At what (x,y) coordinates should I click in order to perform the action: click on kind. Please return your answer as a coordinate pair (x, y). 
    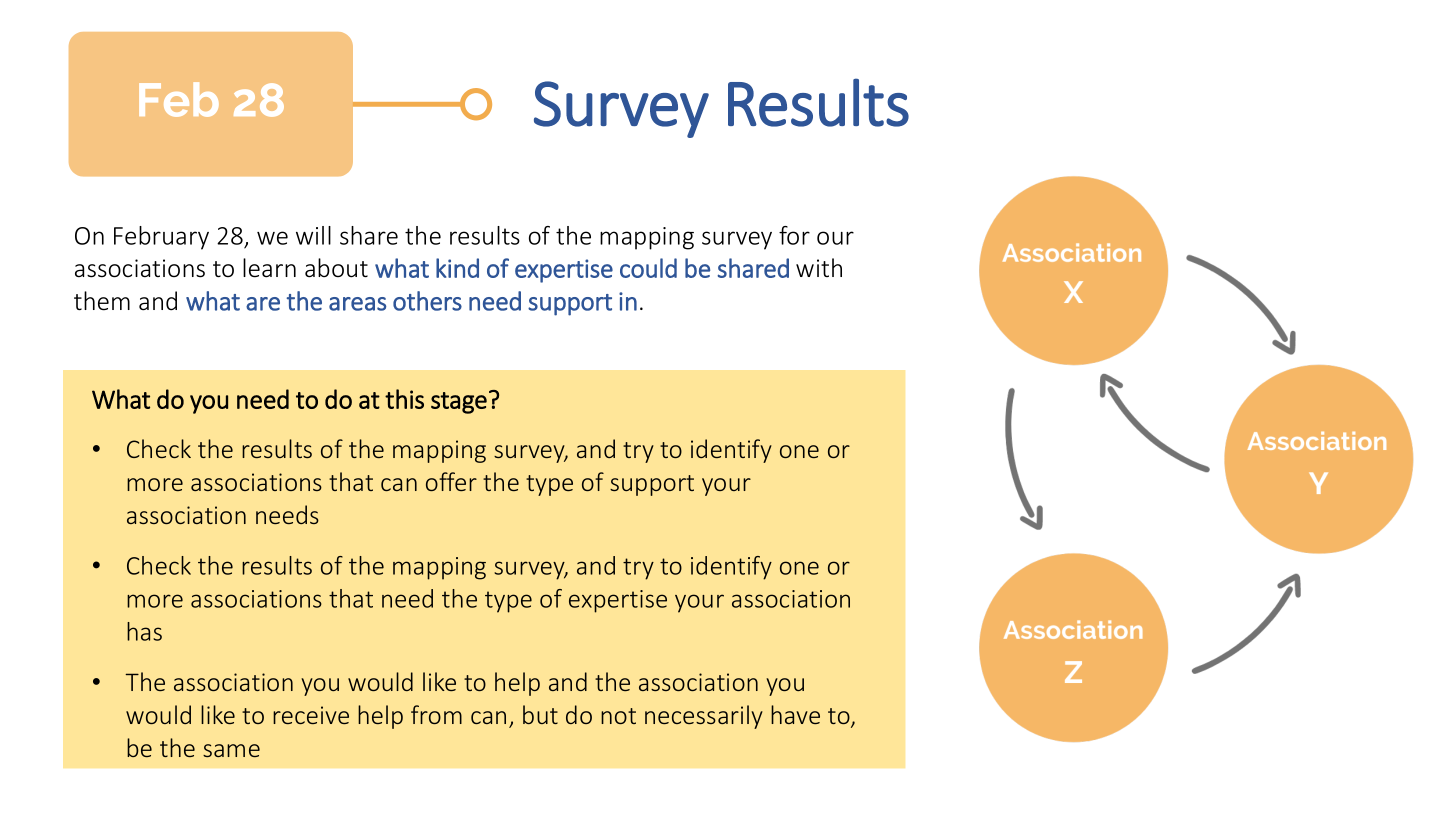
    Looking at the image, I should click on (457, 268).
